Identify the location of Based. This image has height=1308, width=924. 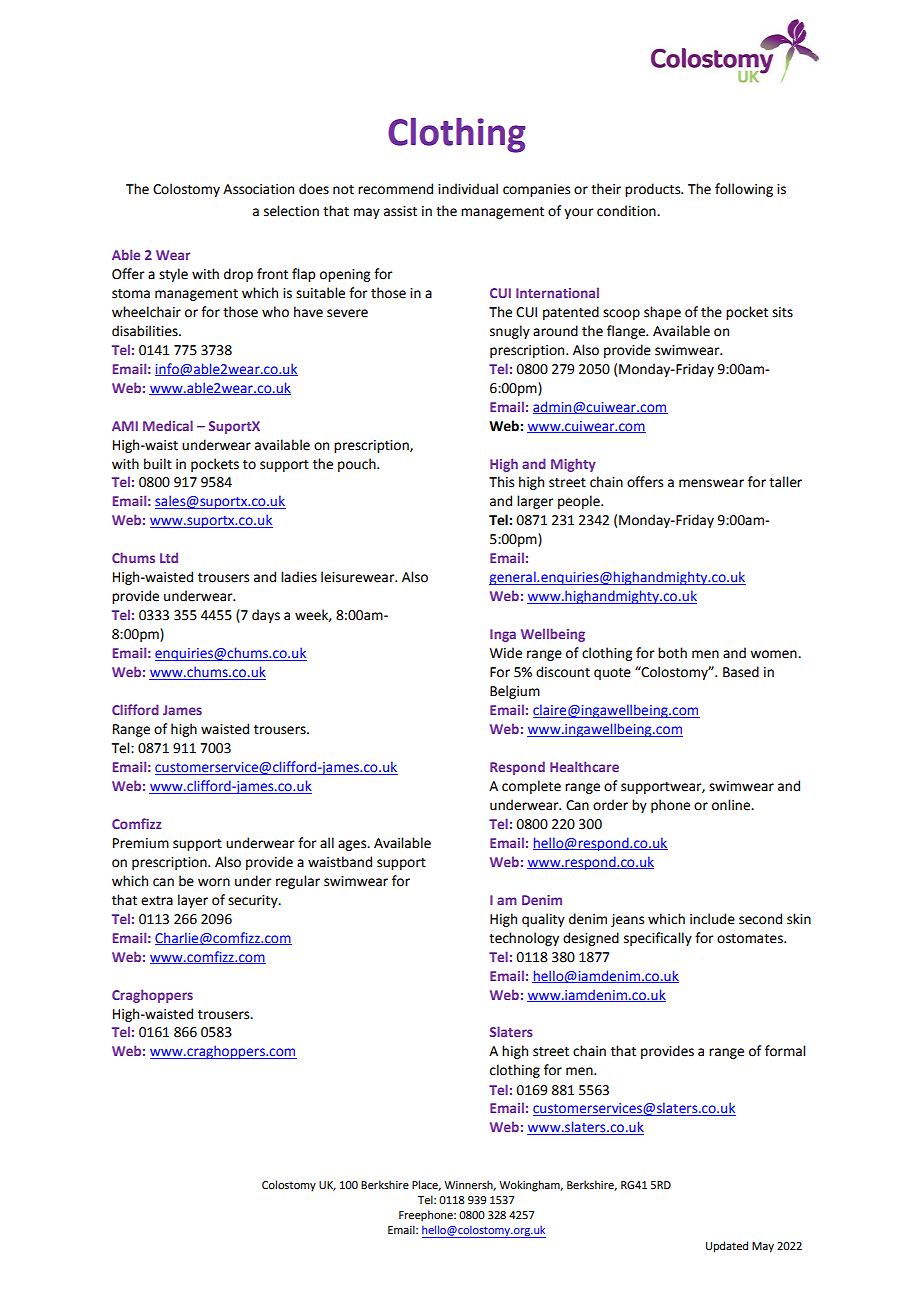
(741, 672).
